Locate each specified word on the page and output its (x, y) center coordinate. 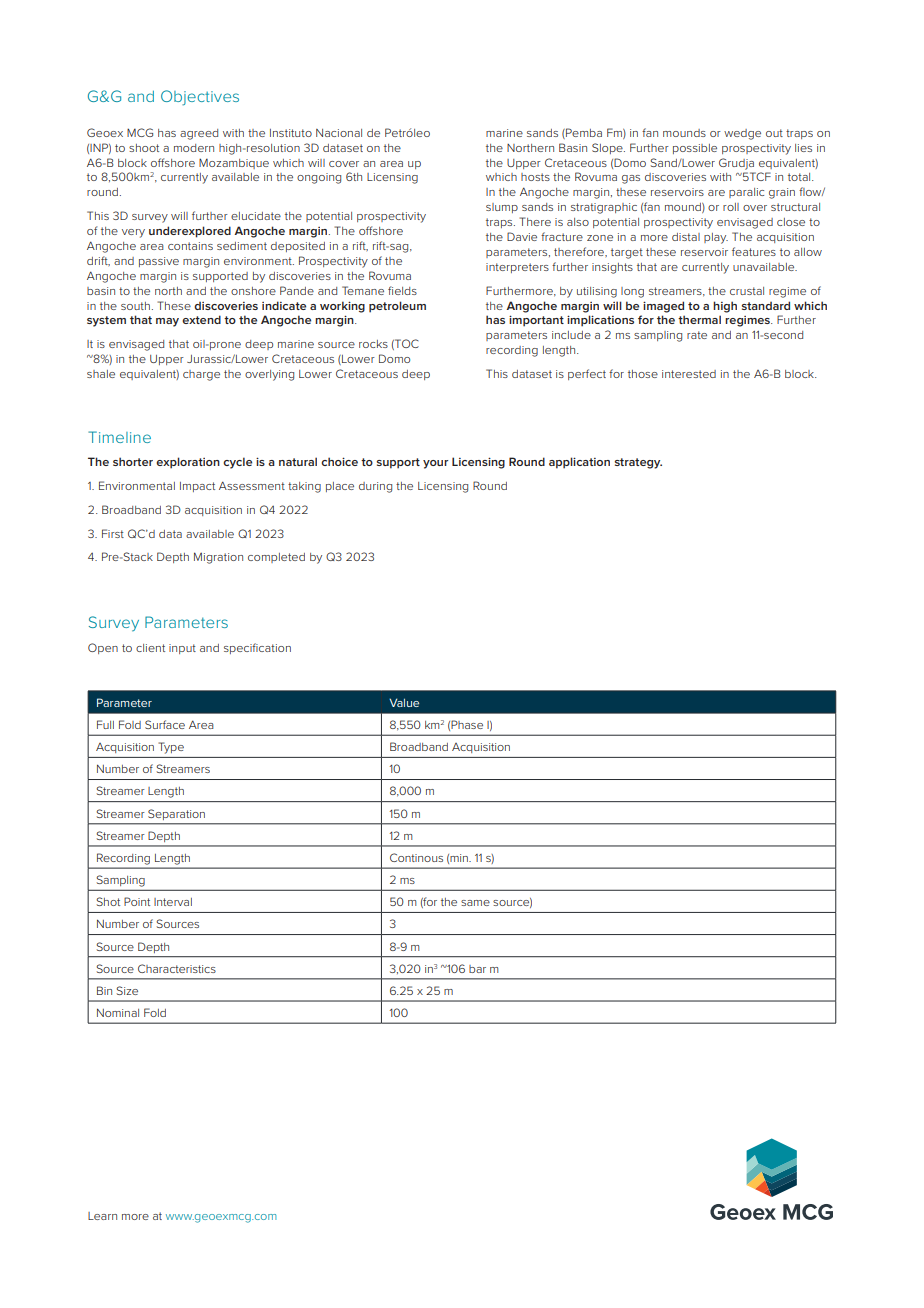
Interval (173, 902)
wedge (742, 134)
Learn (102, 1216)
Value (404, 702)
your (435, 464)
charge (201, 375)
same (475, 903)
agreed (199, 134)
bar (477, 969)
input (182, 649)
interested (689, 374)
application (579, 463)
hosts (535, 177)
